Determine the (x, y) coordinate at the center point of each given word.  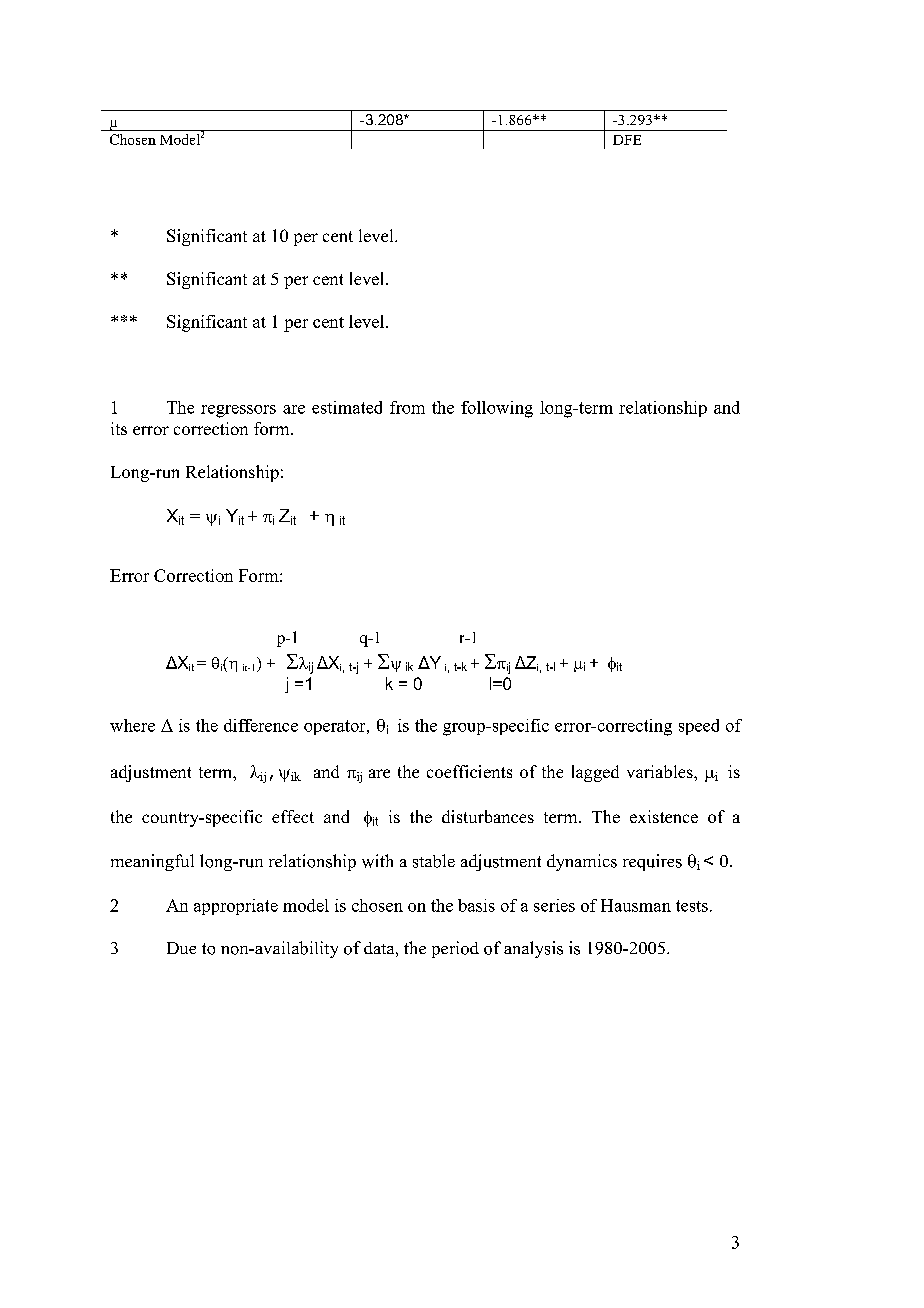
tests (692, 906)
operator (336, 727)
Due (181, 948)
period (455, 949)
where (132, 725)
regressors (238, 411)
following (497, 409)
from (407, 407)
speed (699, 727)
